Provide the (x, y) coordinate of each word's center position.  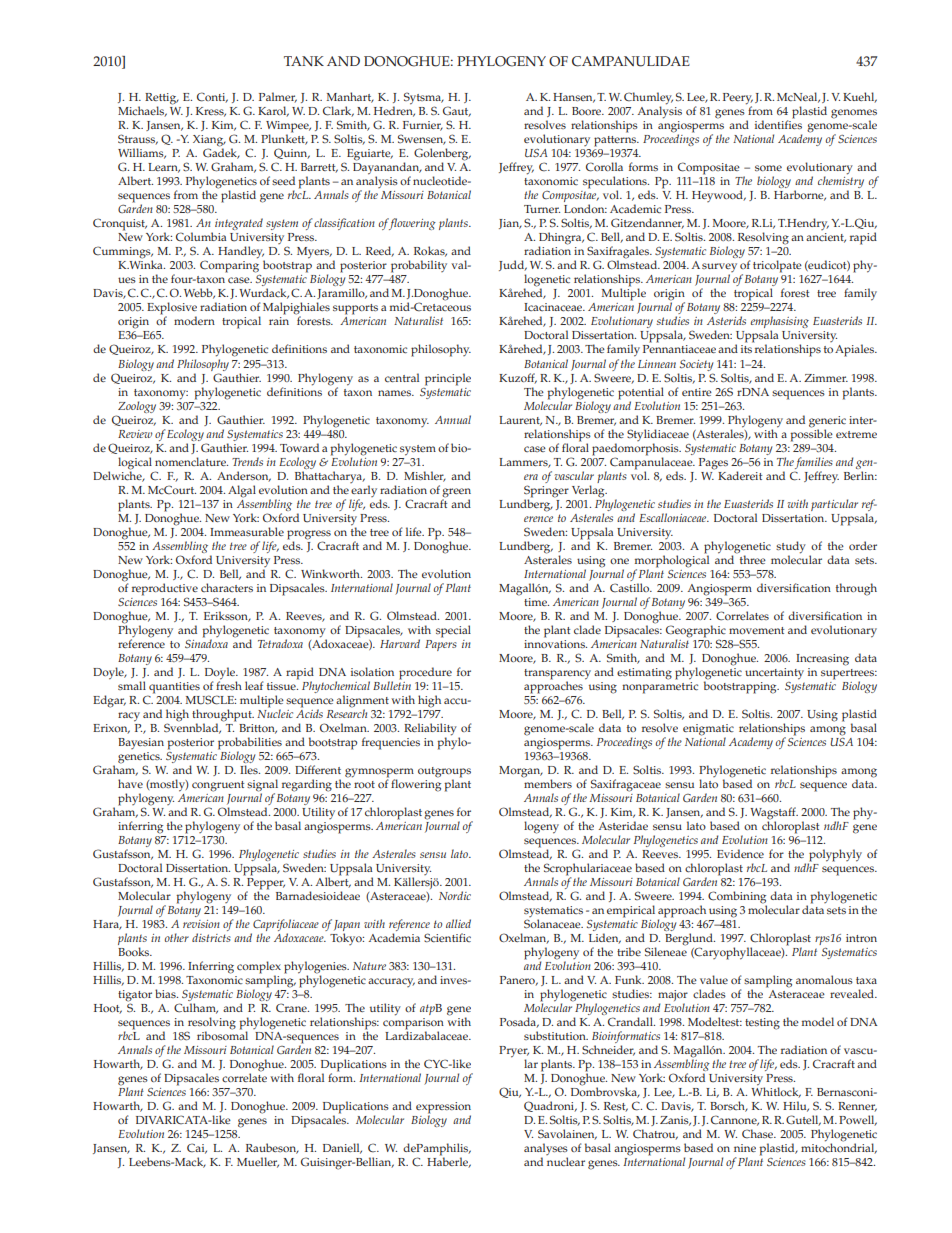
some (768, 168)
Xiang (209, 142)
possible (811, 434)
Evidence (740, 854)
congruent (218, 786)
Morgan (521, 772)
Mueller (258, 1162)
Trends (247, 461)
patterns (616, 141)
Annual (453, 419)
